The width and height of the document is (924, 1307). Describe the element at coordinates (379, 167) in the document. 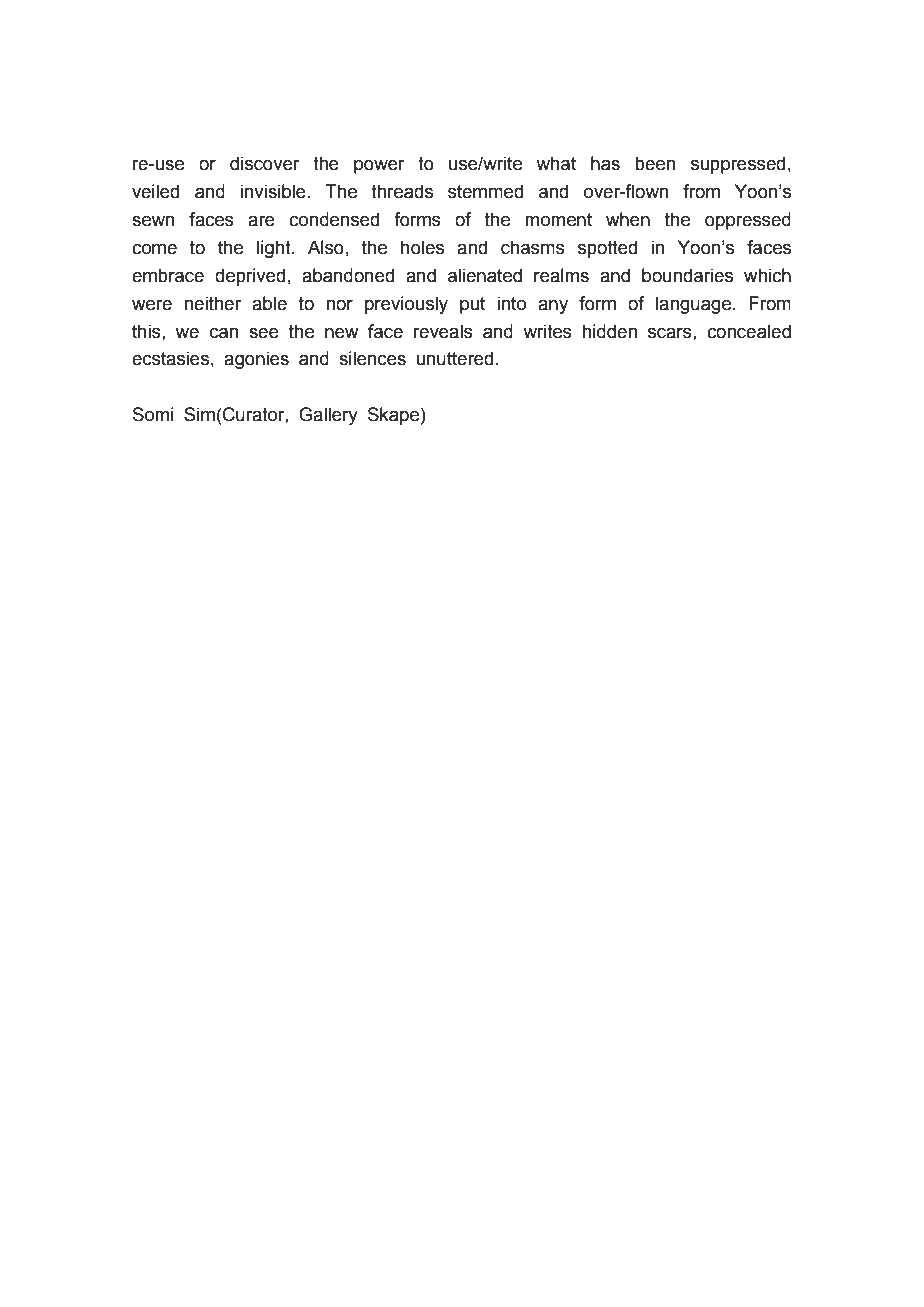

I see `power` at that location.
